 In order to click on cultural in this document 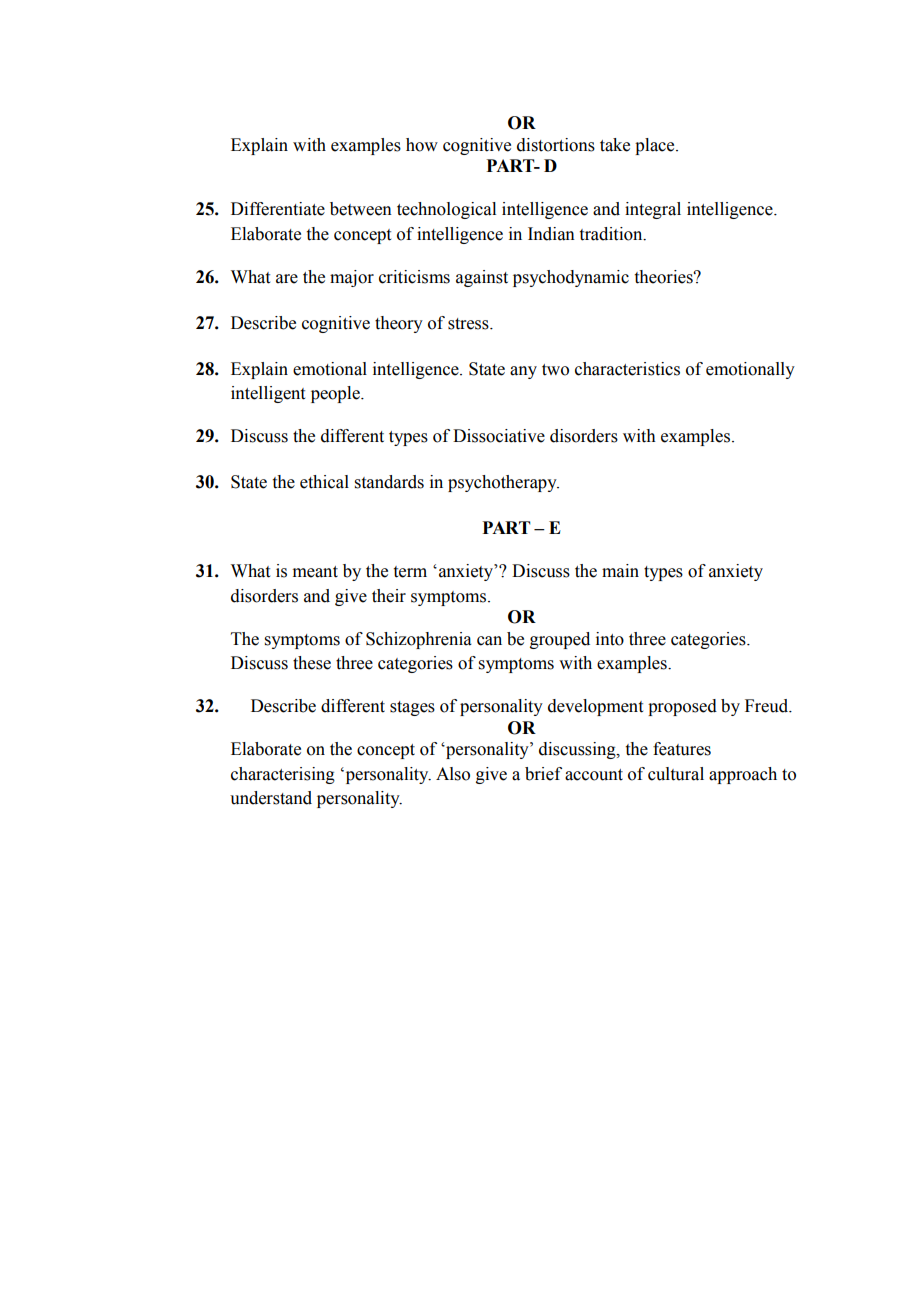, I will do `click(676, 774)`.
